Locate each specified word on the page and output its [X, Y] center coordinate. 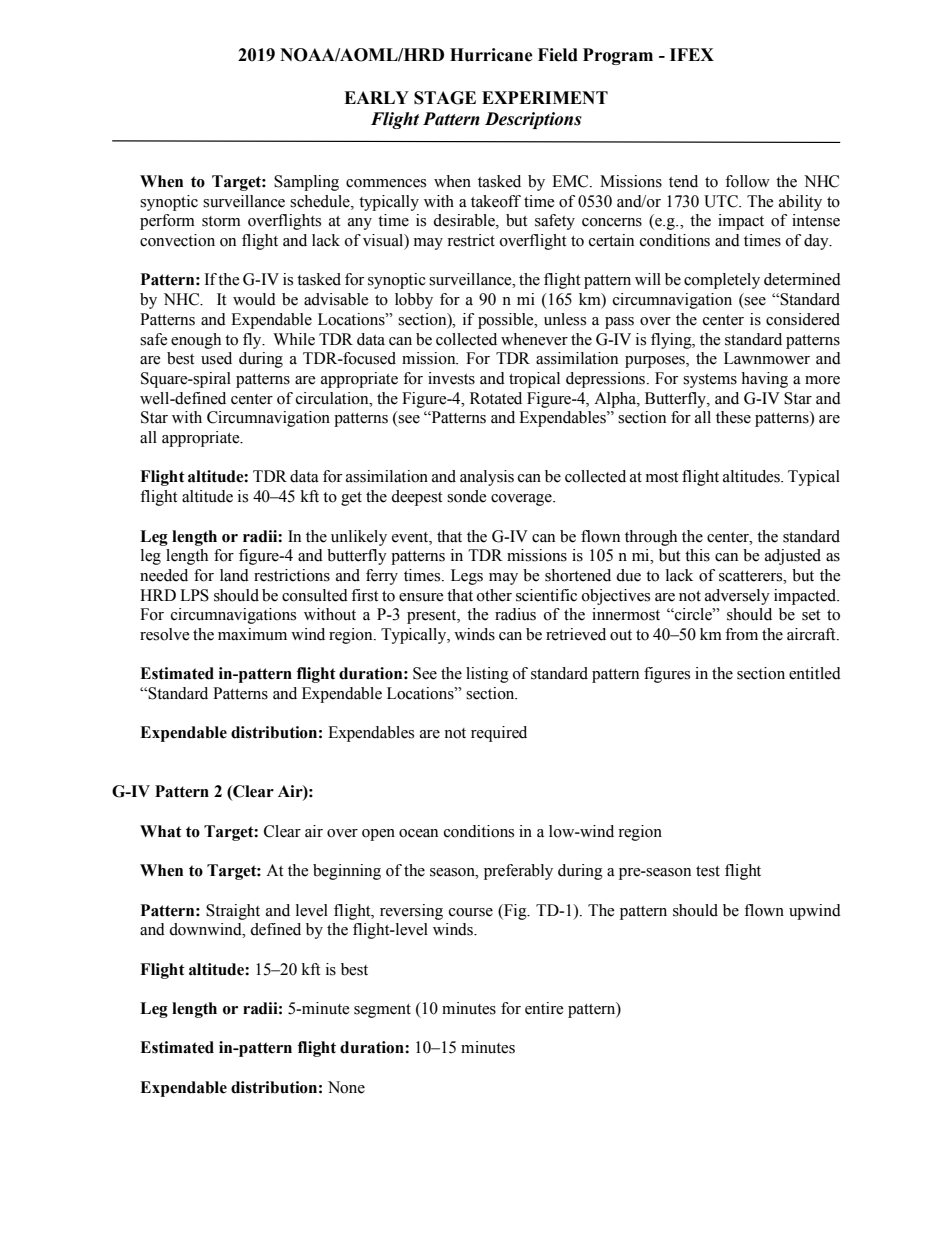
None [346, 1087]
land [234, 575]
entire [544, 1008]
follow [747, 181]
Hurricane [491, 55]
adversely [737, 597]
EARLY [376, 97]
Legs [467, 577]
